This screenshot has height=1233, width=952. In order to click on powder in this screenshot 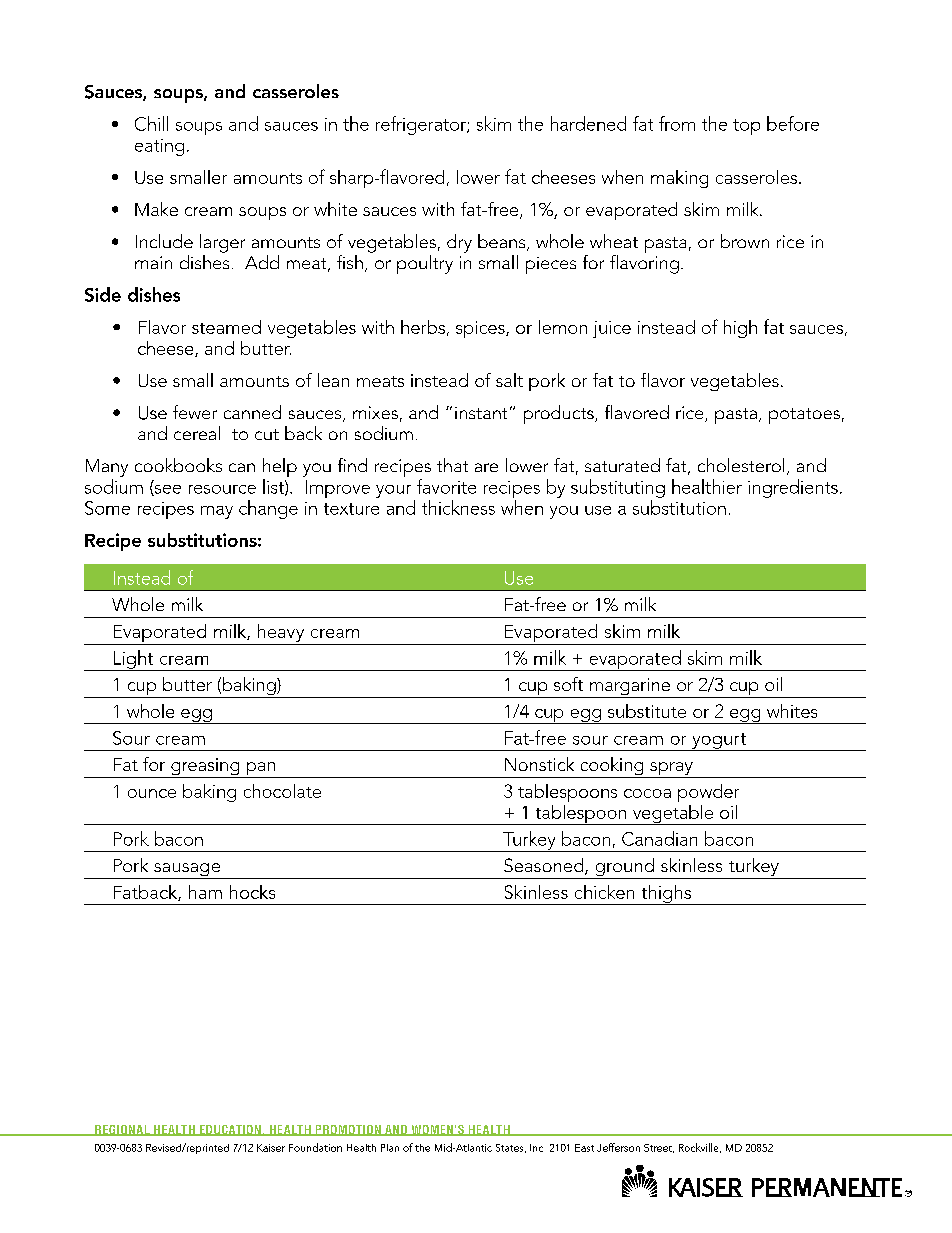, I will do `click(708, 793)`.
